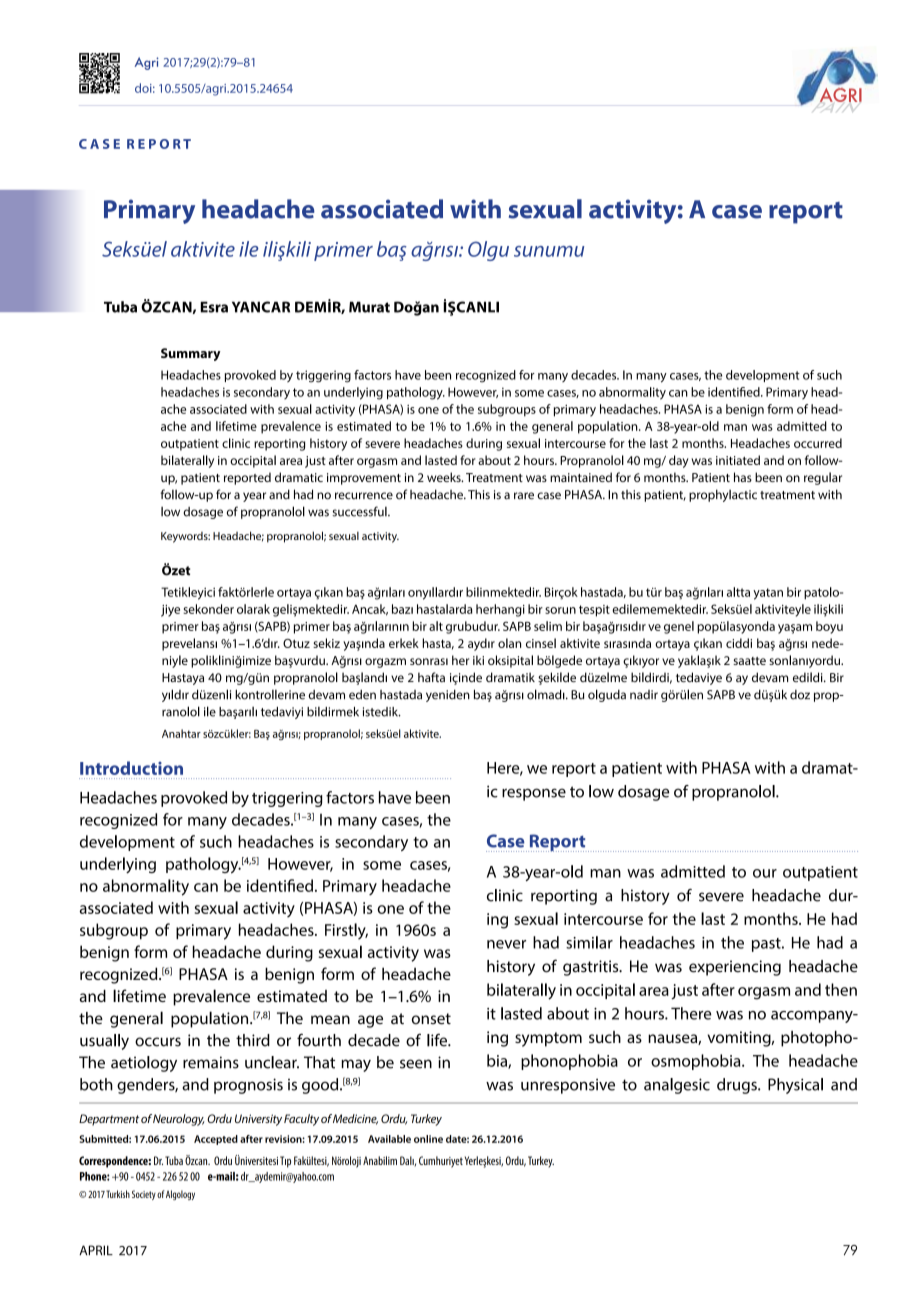  What do you see at coordinates (131, 768) in the screenshot?
I see `Introduction` at bounding box center [131, 768].
